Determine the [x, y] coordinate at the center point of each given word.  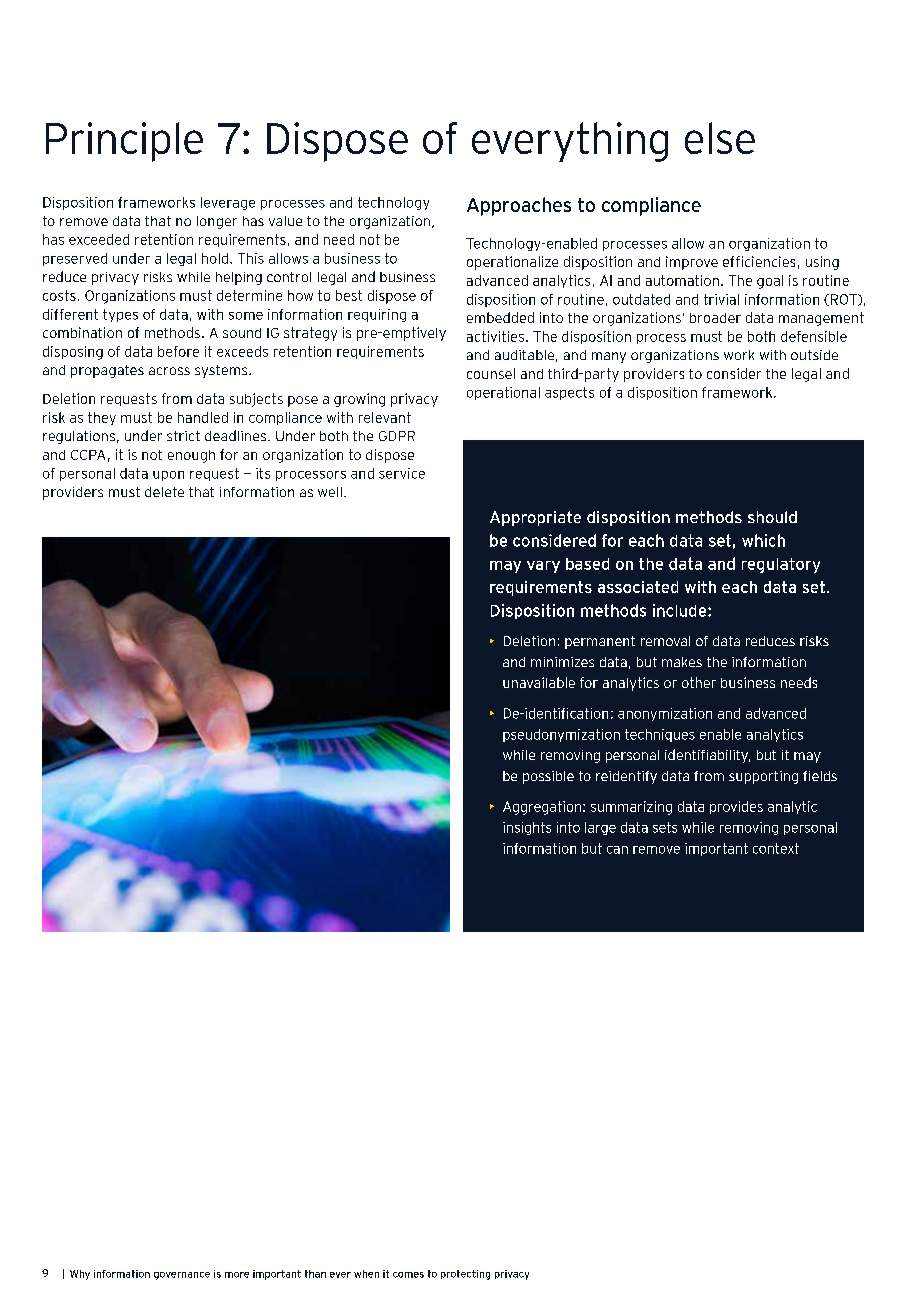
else [720, 138]
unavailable [539, 682]
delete [164, 492]
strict [183, 436]
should [772, 517]
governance [182, 1276]
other [699, 682]
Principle [124, 142]
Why [80, 1275]
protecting [465, 1275]
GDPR [397, 436]
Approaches [519, 206]
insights [527, 828]
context [776, 848]
